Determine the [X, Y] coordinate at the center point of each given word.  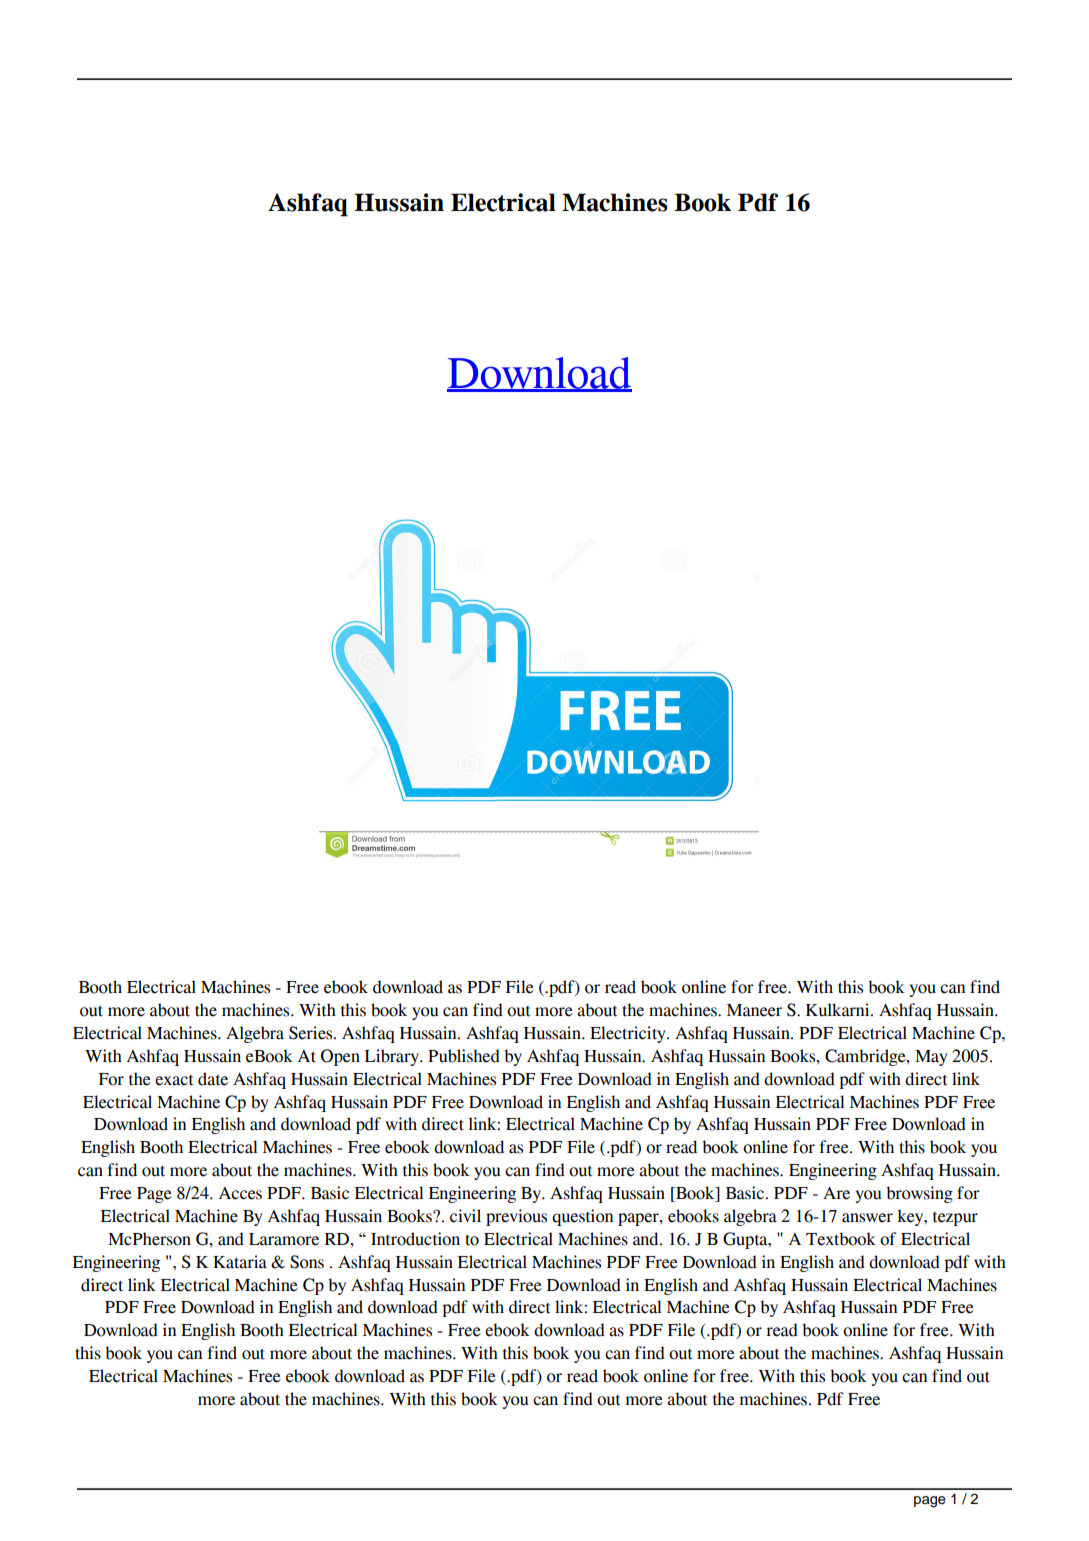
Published [464, 1056]
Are [836, 1193]
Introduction [415, 1239]
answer [867, 1218]
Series [312, 1033]
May [931, 1058]
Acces [240, 1193]
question [582, 1217]
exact [174, 1080]
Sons [307, 1262]
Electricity [629, 1034]
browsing [919, 1194]
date [213, 1079]
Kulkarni [839, 1010]
